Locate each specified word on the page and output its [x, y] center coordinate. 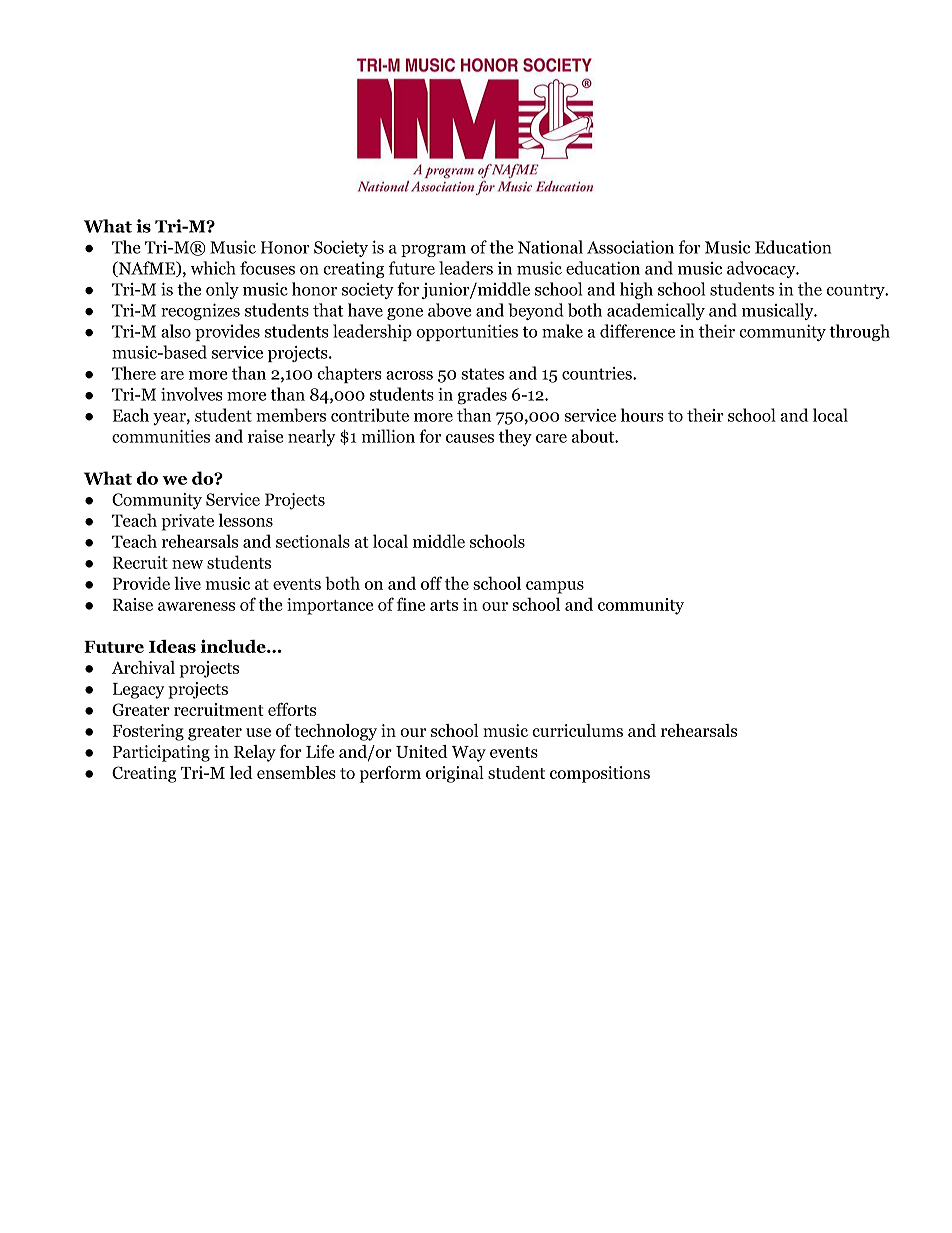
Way [469, 754]
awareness [196, 606]
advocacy [762, 269]
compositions [600, 774]
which [213, 268]
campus [555, 587]
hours [642, 415]
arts [444, 605]
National [550, 247]
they [515, 438]
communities [161, 436]
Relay [255, 753]
